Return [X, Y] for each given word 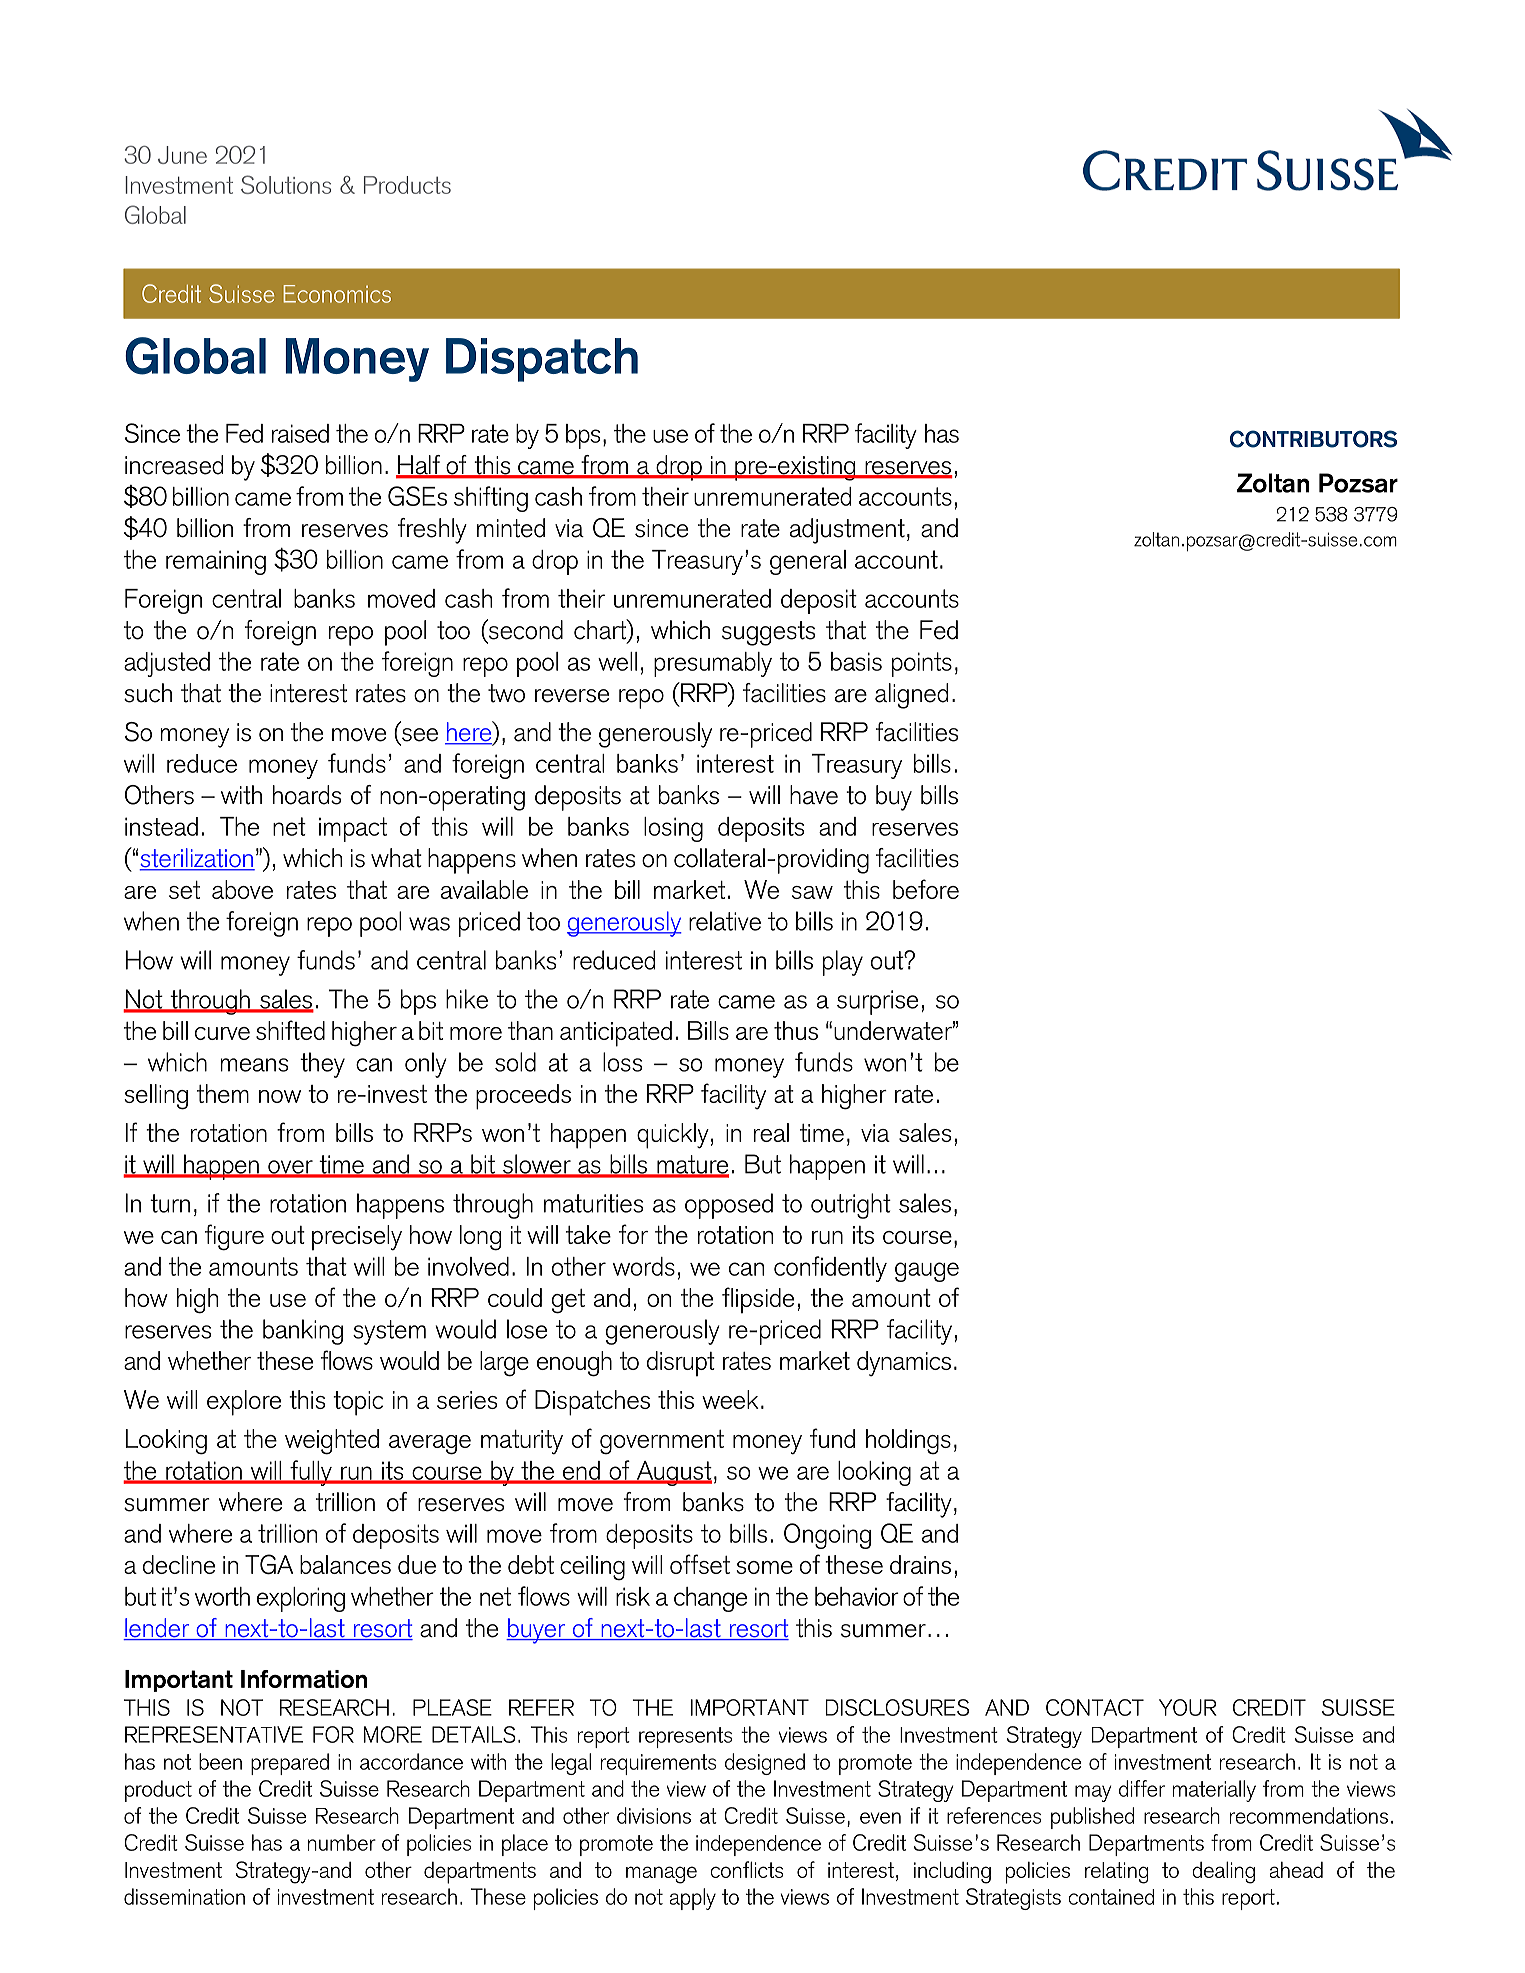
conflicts [746, 1869]
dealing [1223, 1872]
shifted [290, 1030]
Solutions [286, 184]
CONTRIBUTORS [1313, 439]
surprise [877, 1002]
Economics [337, 294]
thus [796, 1030]
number [342, 1842]
